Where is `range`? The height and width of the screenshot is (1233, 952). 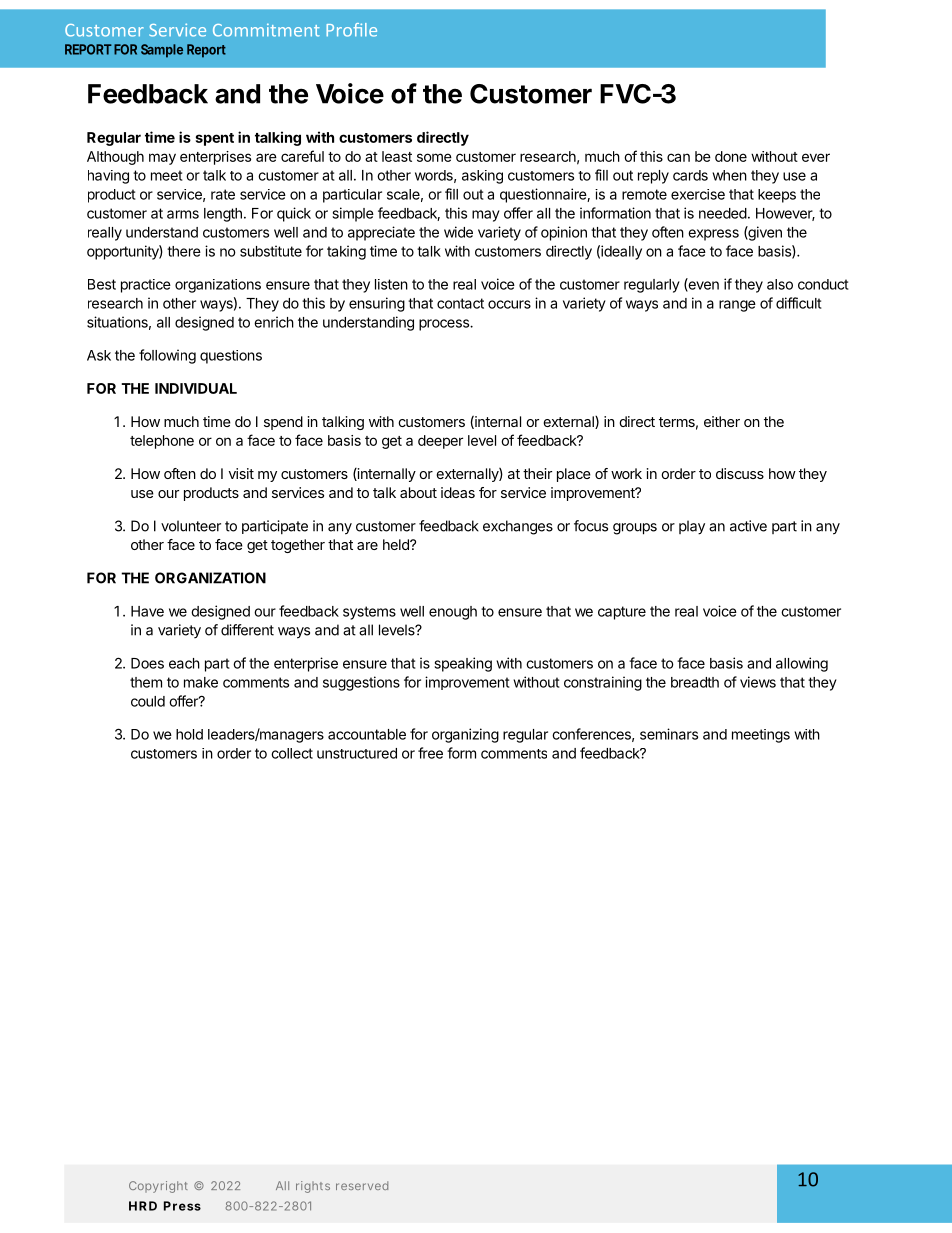 range is located at coordinates (737, 306).
